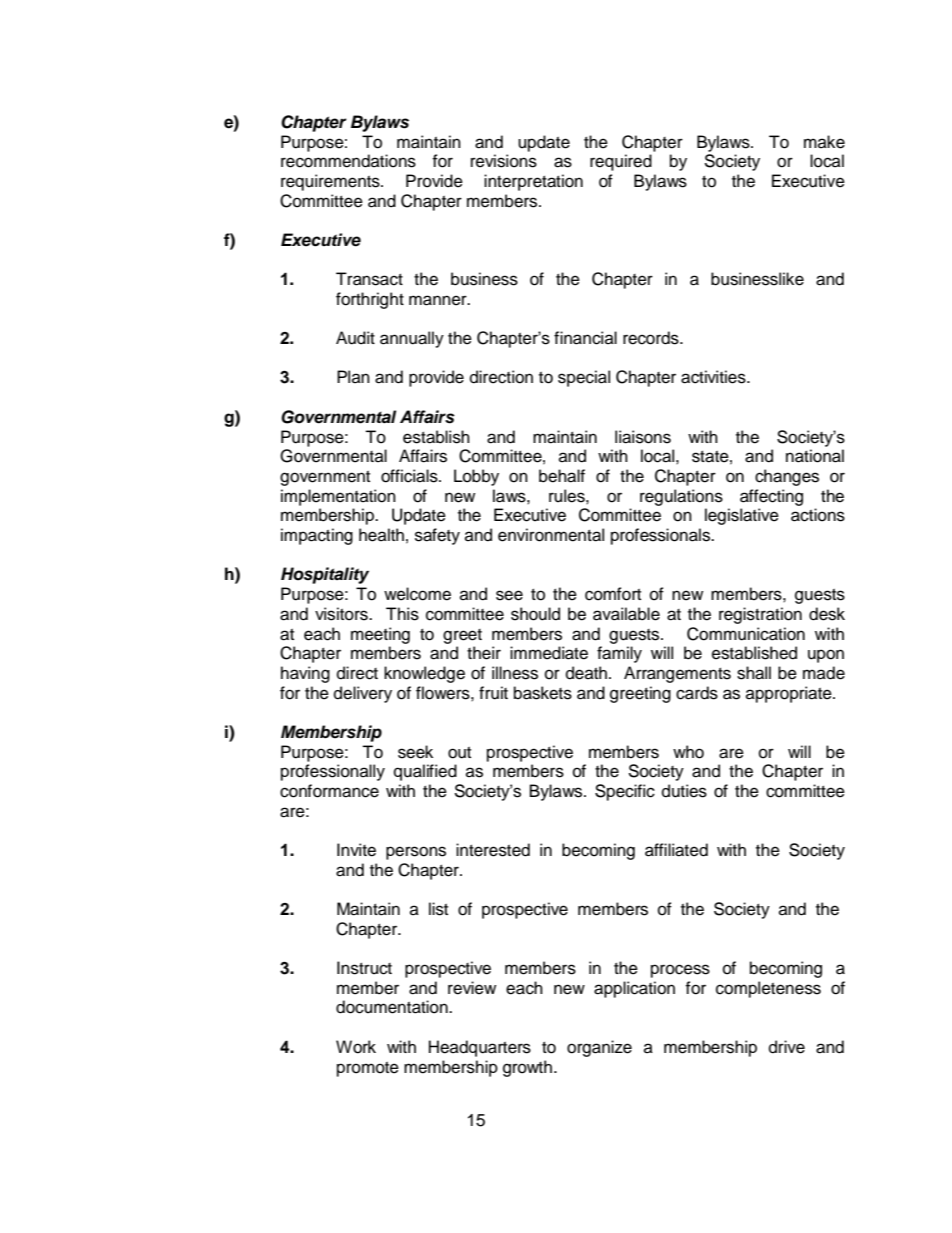 The width and height of the image is (952, 1233). What do you see at coordinates (824, 142) in the image?
I see `make` at bounding box center [824, 142].
